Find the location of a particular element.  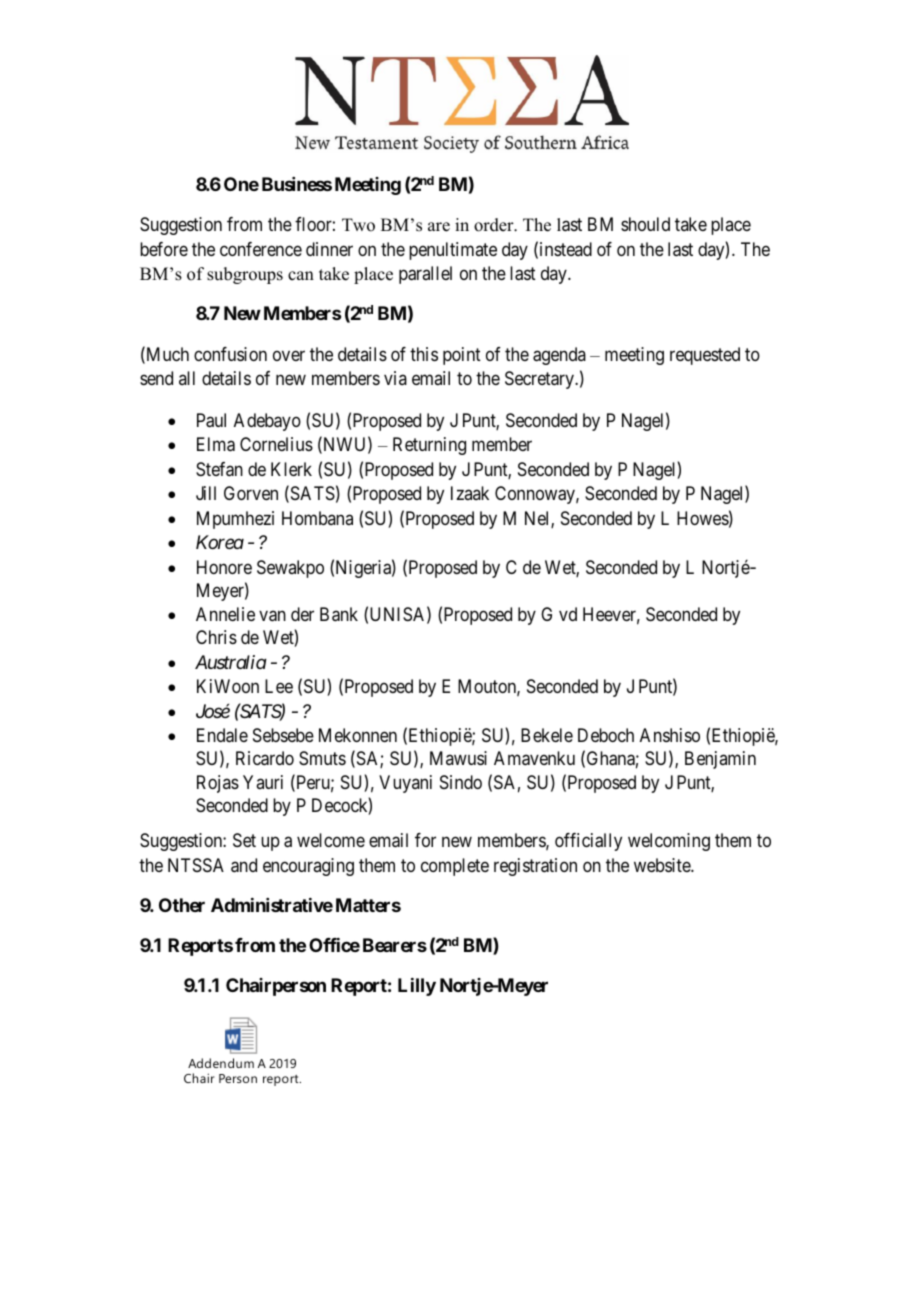

Elma is located at coordinates (216, 444).
